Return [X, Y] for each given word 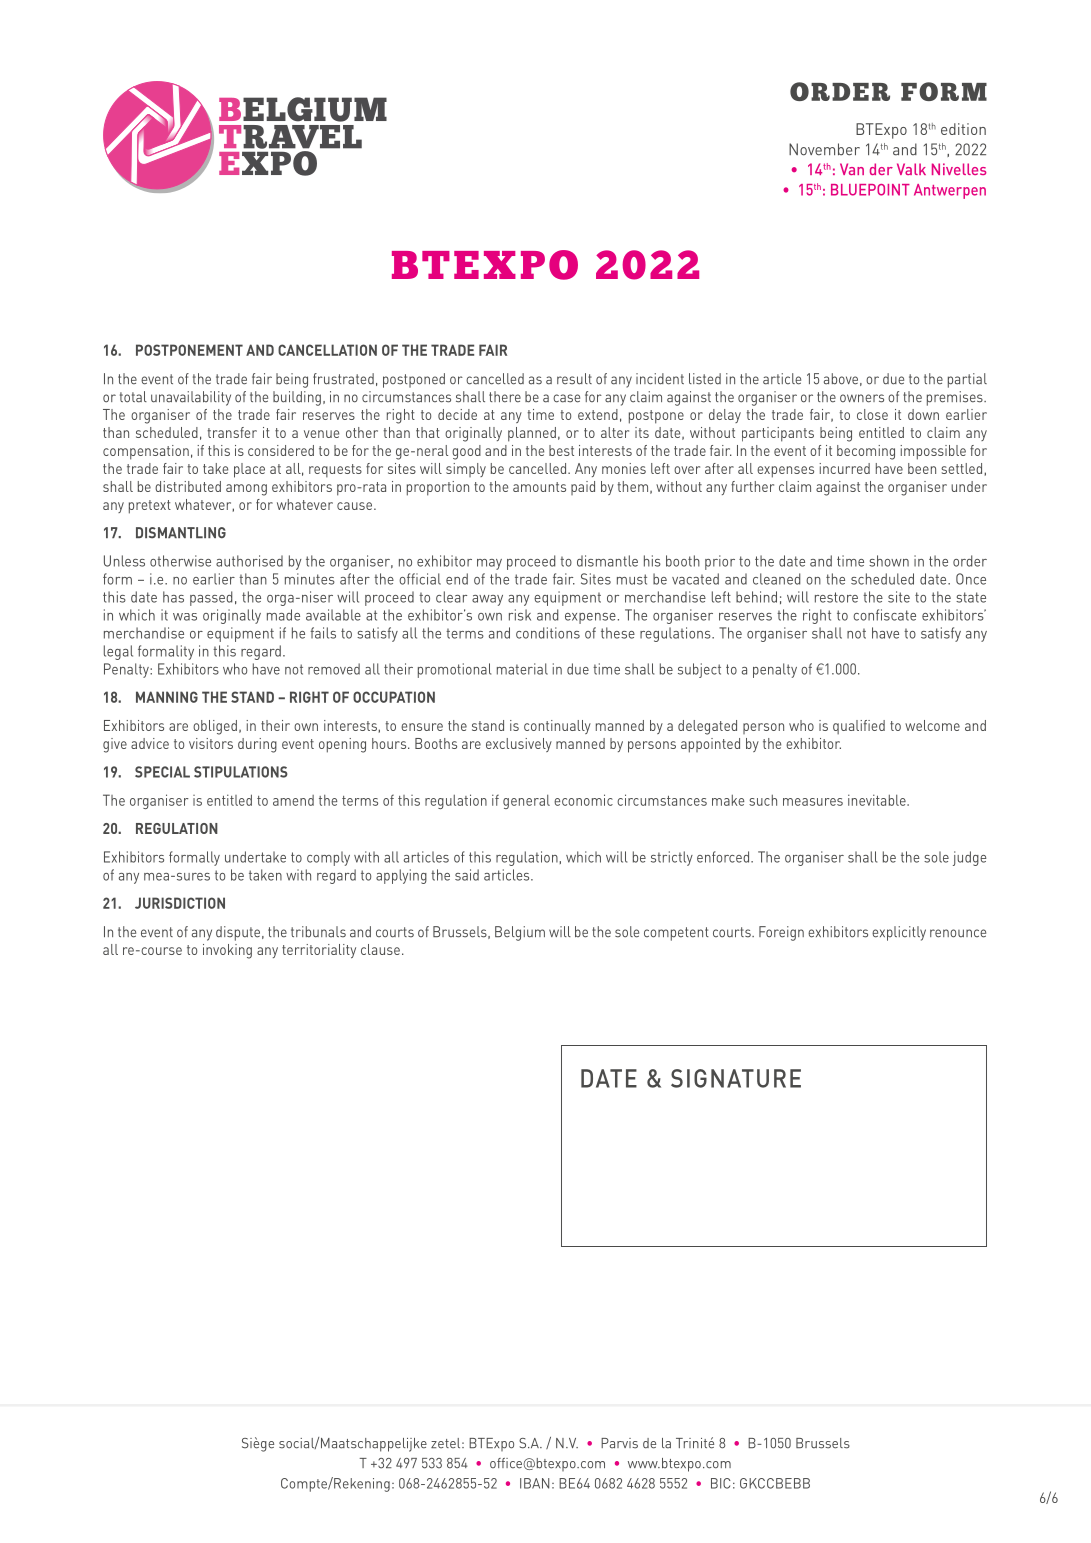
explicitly [899, 933]
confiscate [884, 615]
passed [211, 598]
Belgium [520, 933]
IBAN [534, 1483]
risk [520, 615]
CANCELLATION [327, 350]
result [574, 379]
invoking [227, 951]
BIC [721, 1483]
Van [852, 169]
